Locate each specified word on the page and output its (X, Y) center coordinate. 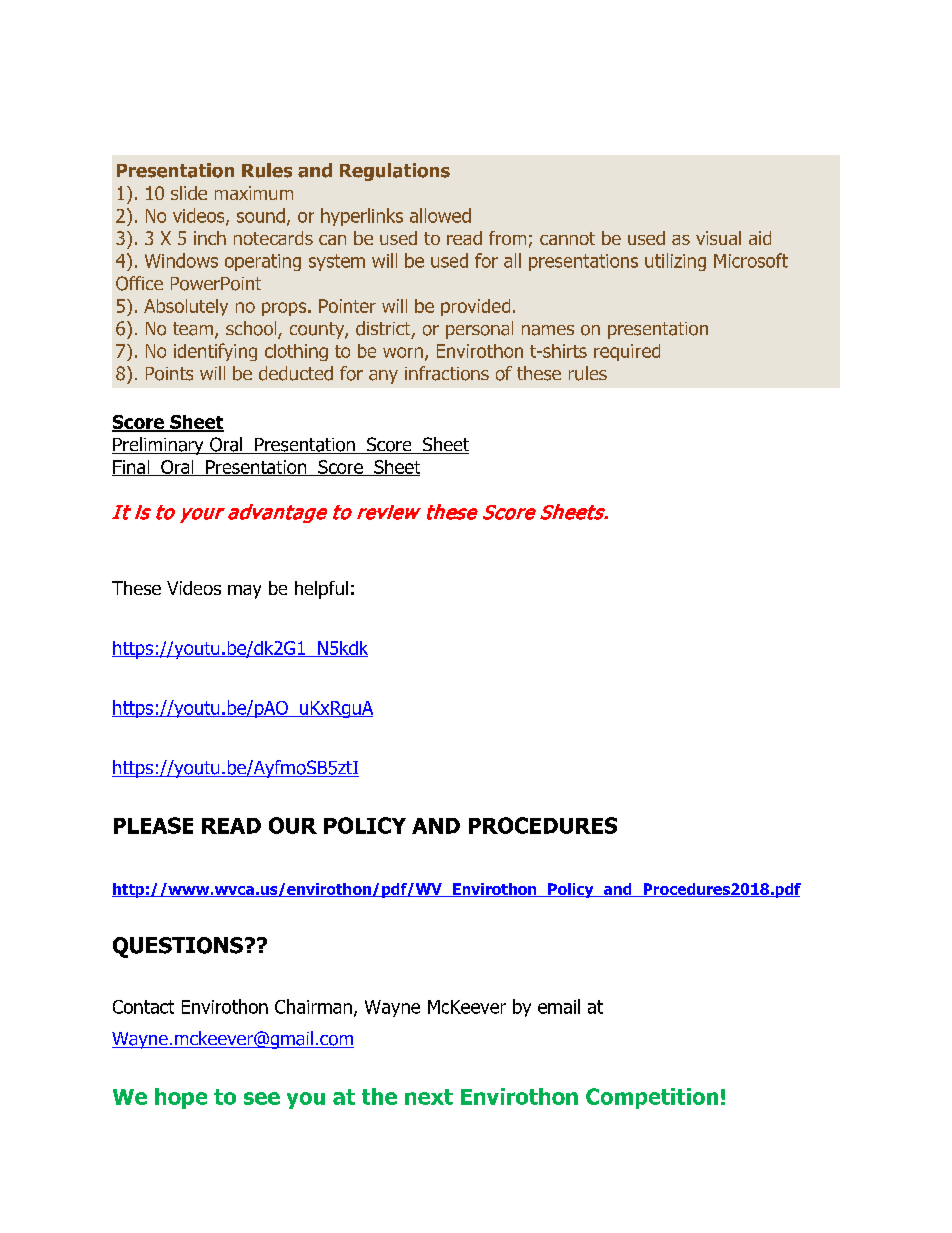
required (627, 352)
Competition (652, 1098)
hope (181, 1098)
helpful (321, 590)
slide (189, 193)
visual (718, 238)
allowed (440, 215)
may (244, 592)
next (429, 1097)
